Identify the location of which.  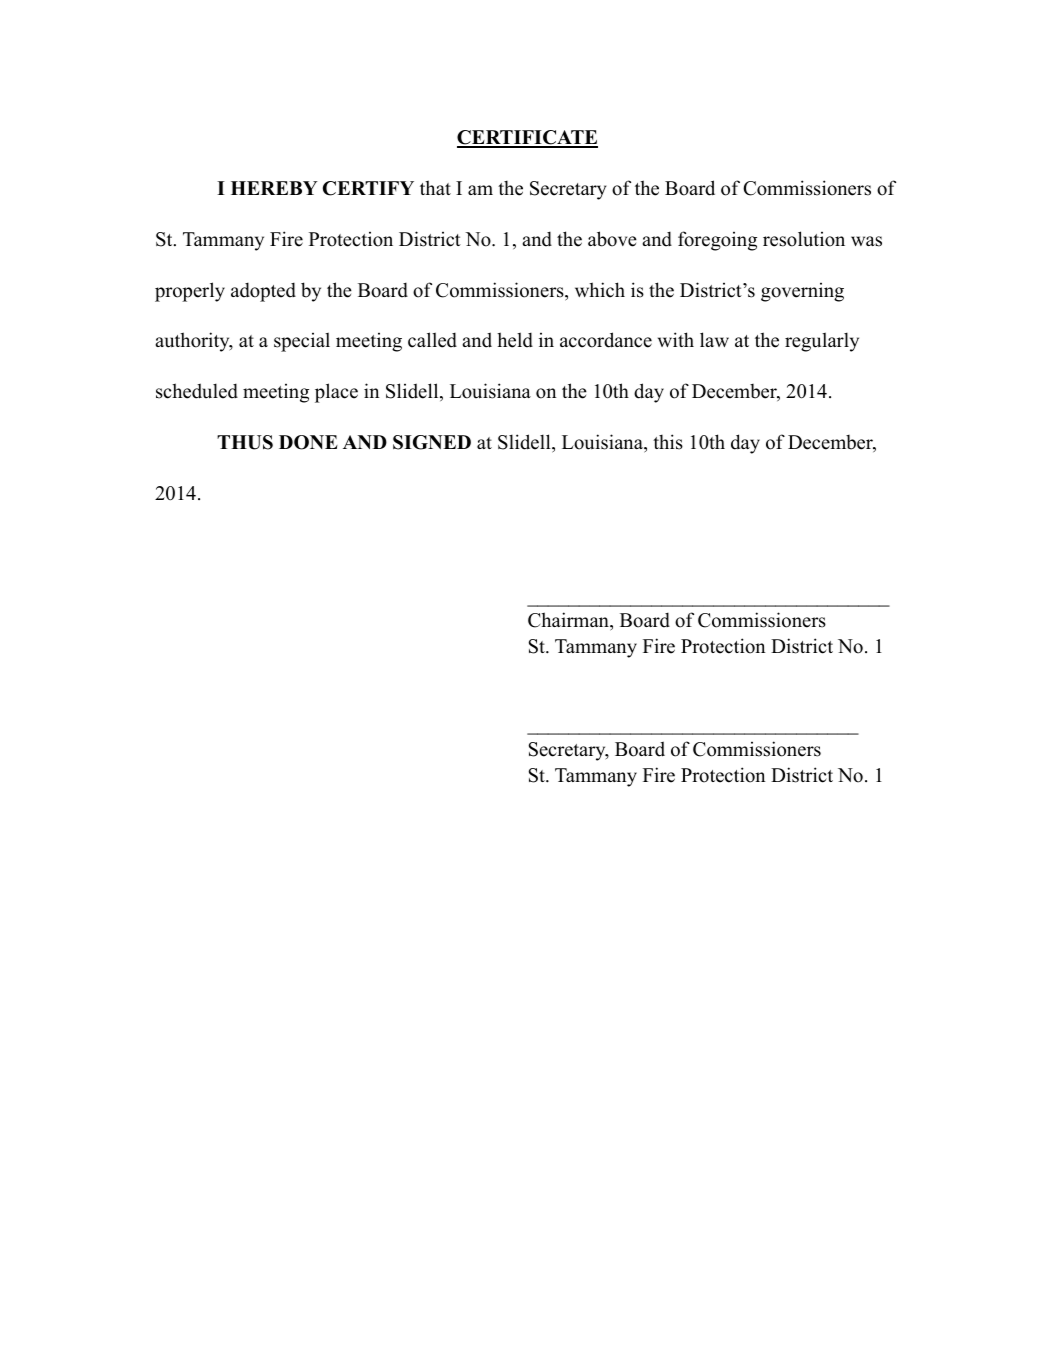
(600, 290).
